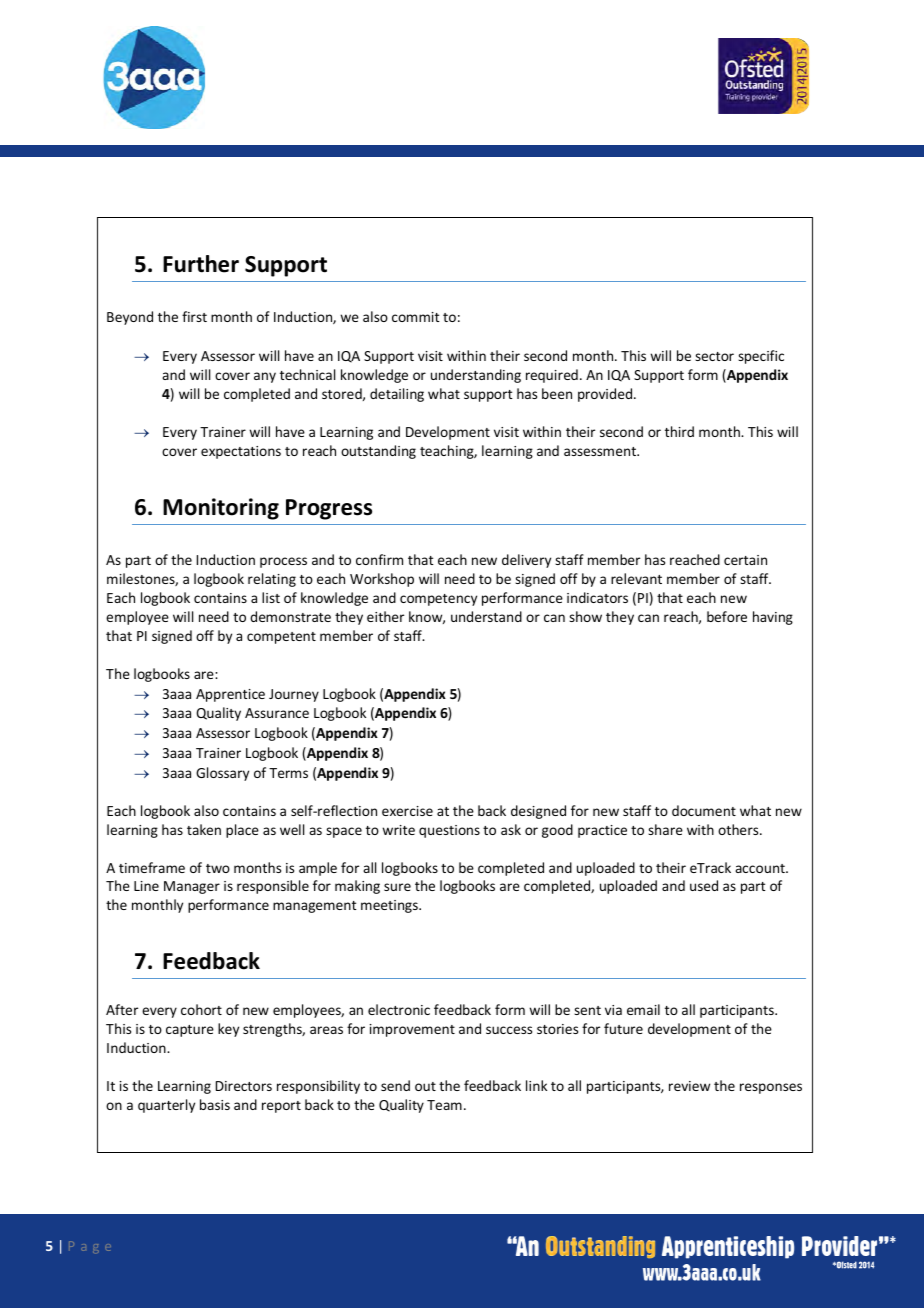  I want to click on review, so click(689, 1086).
